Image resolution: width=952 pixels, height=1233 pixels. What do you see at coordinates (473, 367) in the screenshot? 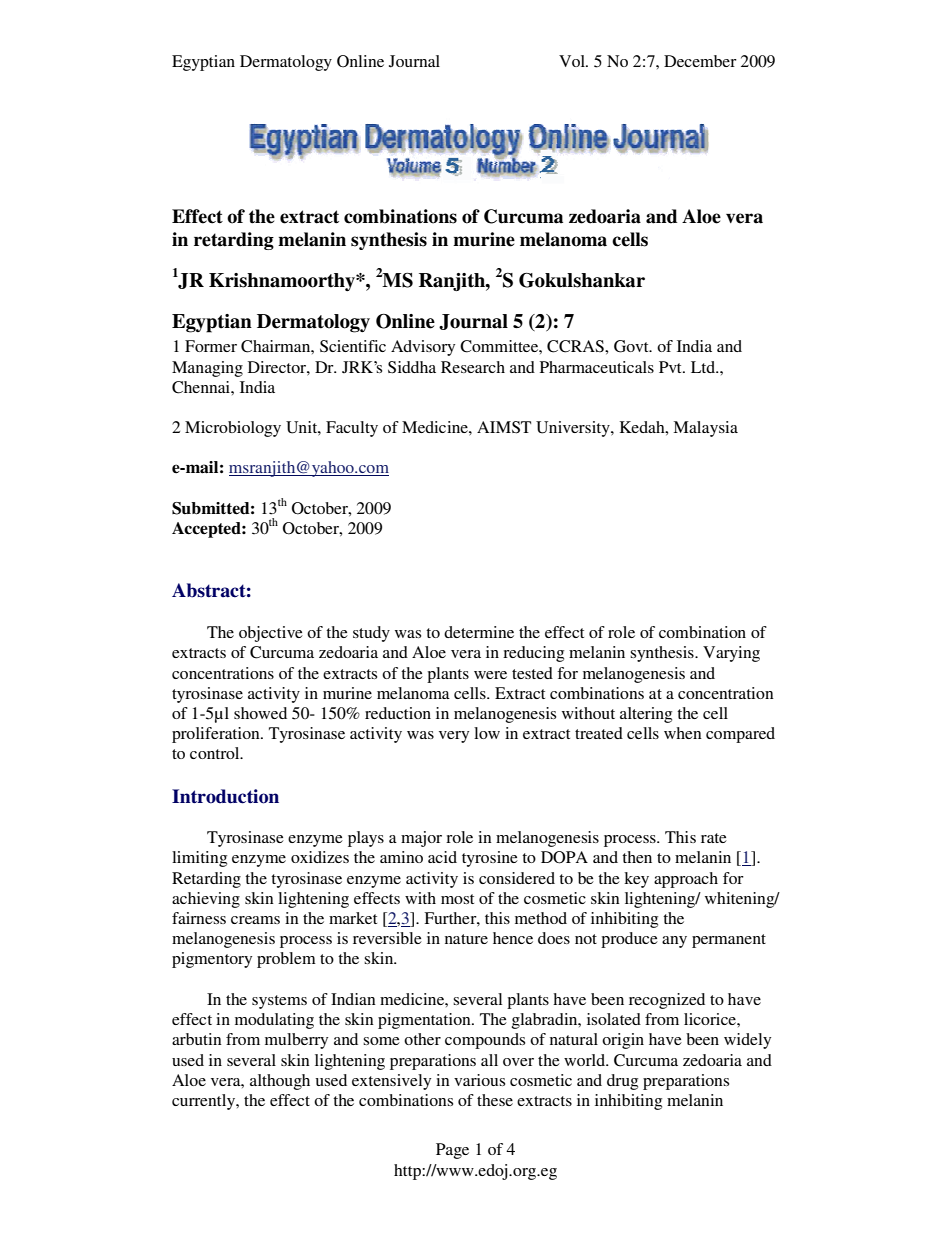
I see `Research` at bounding box center [473, 367].
